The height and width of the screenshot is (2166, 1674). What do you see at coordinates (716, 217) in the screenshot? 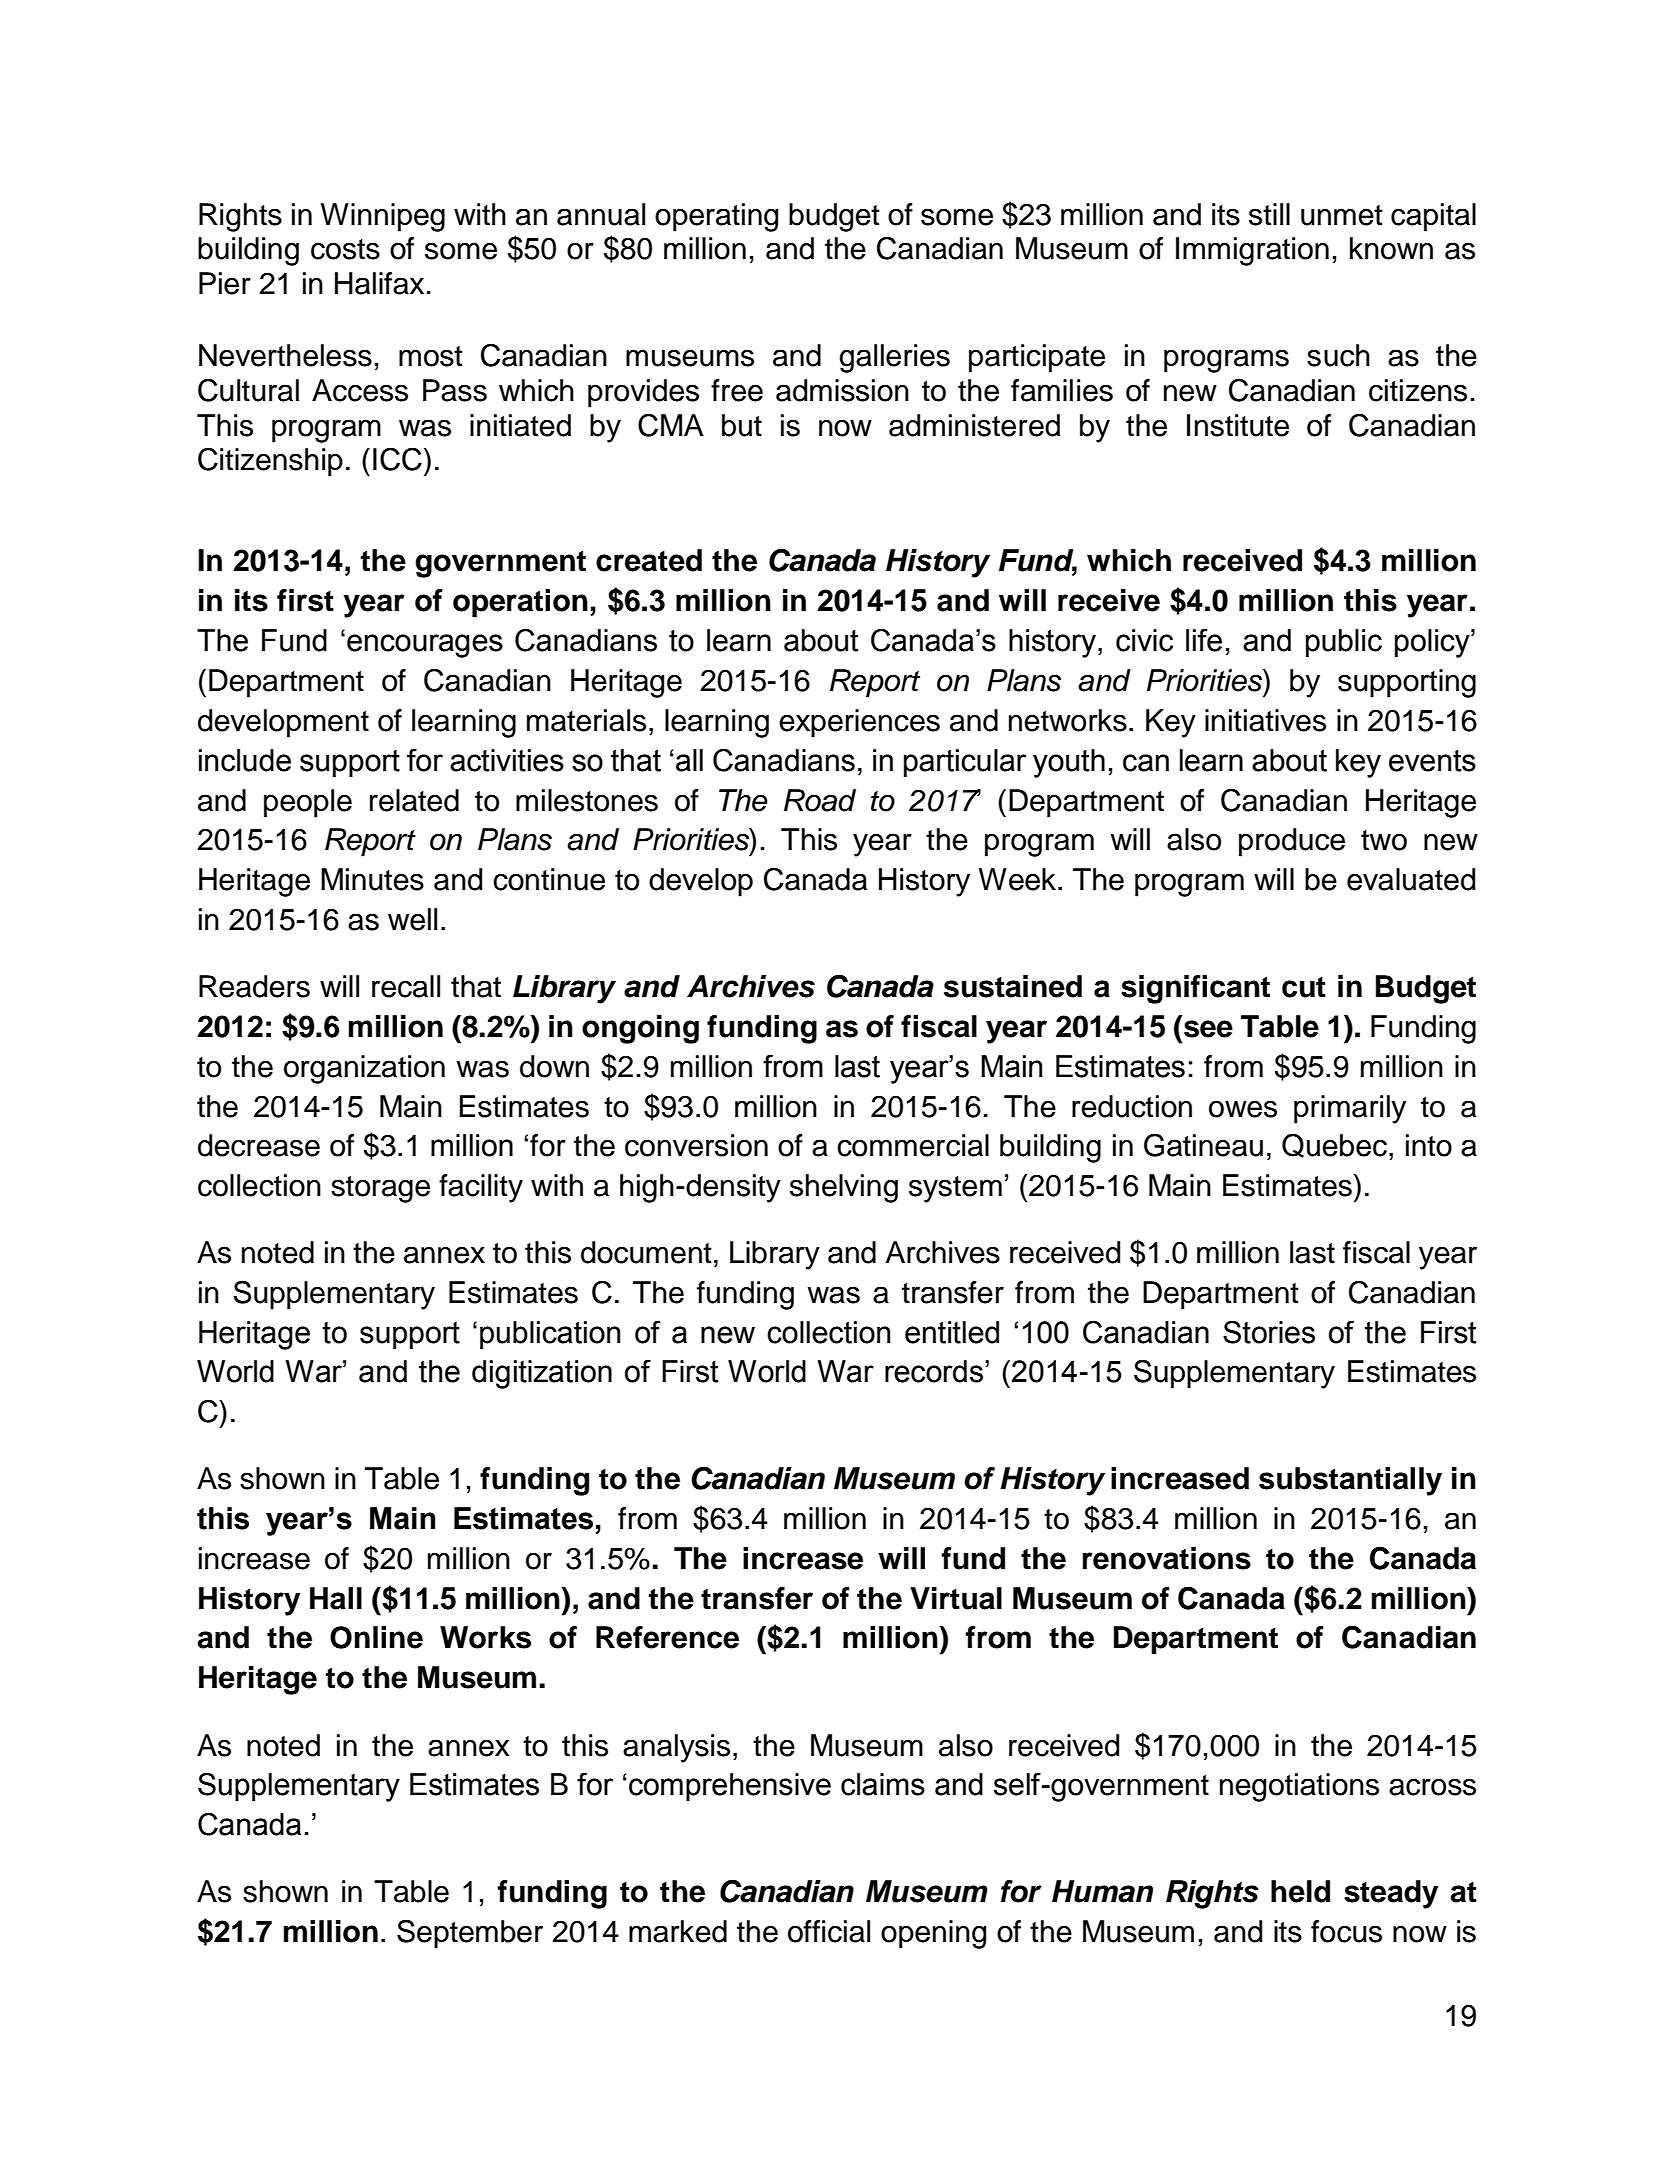
I see `operating` at bounding box center [716, 217].
